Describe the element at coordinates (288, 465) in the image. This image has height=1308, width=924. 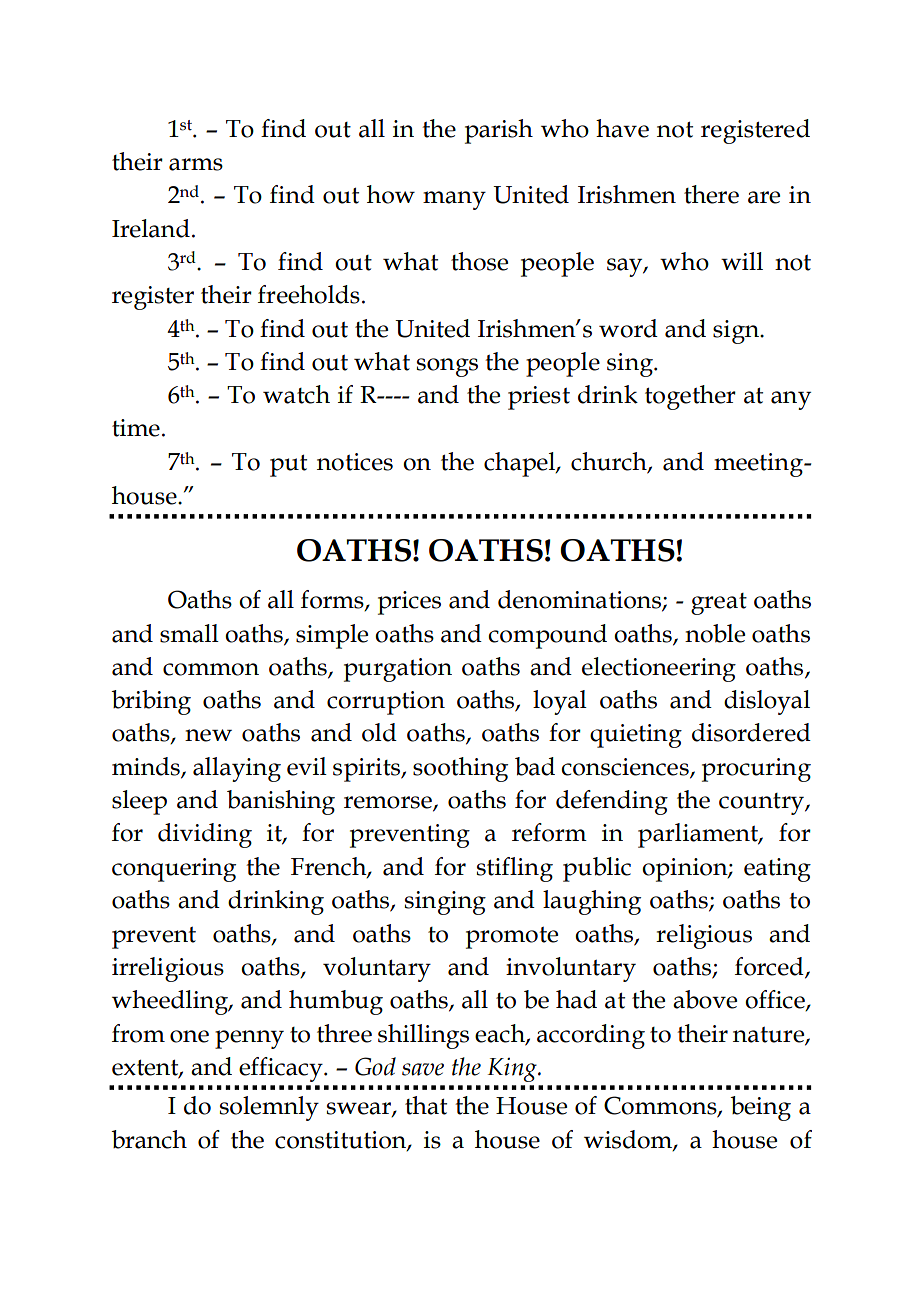
I see `put` at that location.
